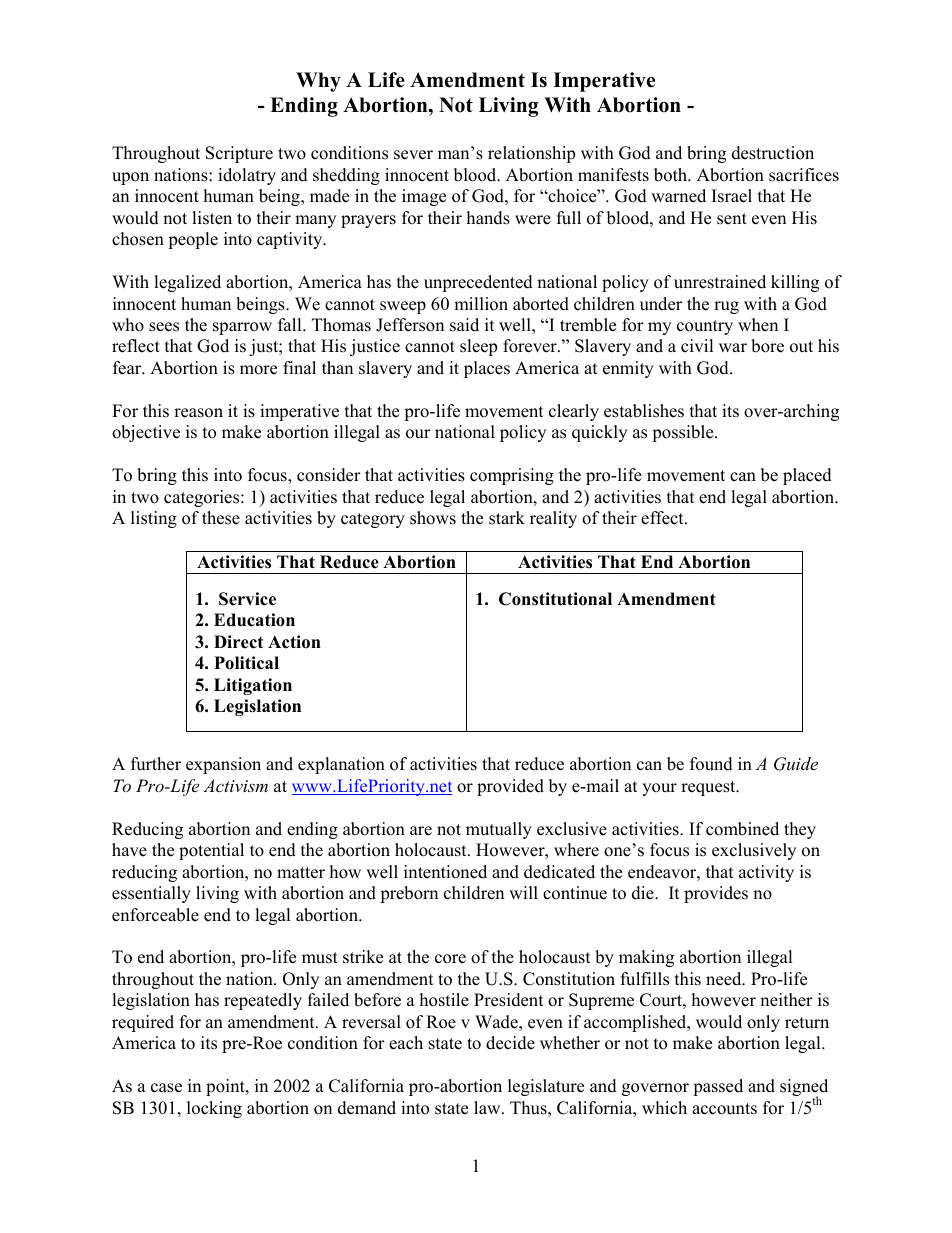 This screenshot has height=1233, width=952. I want to click on possible, so click(684, 433).
